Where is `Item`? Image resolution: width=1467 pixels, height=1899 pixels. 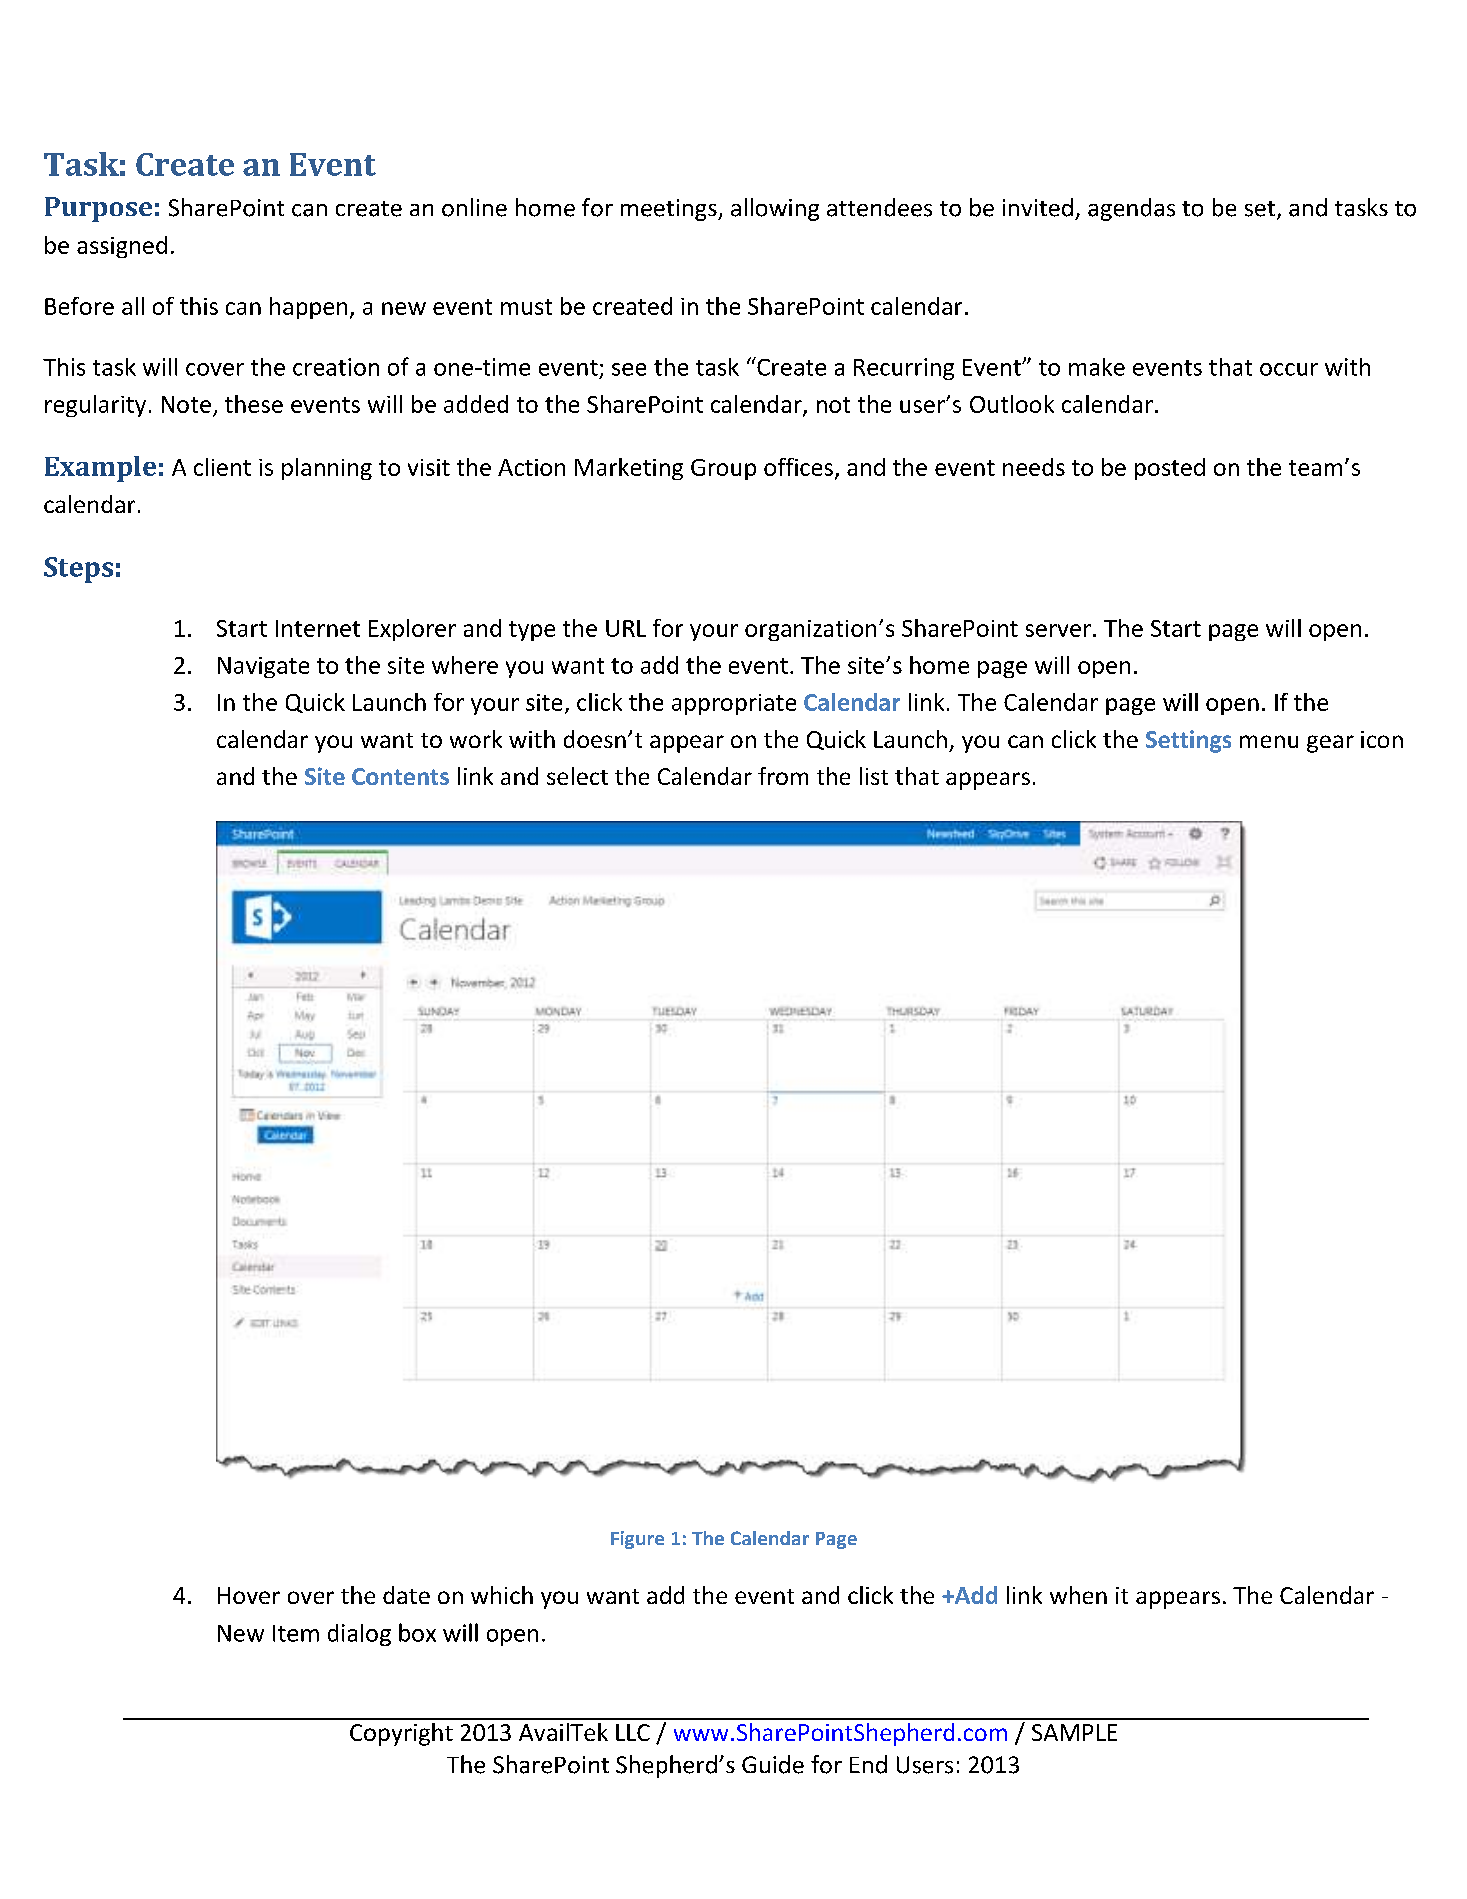
Item is located at coordinates (296, 1633).
